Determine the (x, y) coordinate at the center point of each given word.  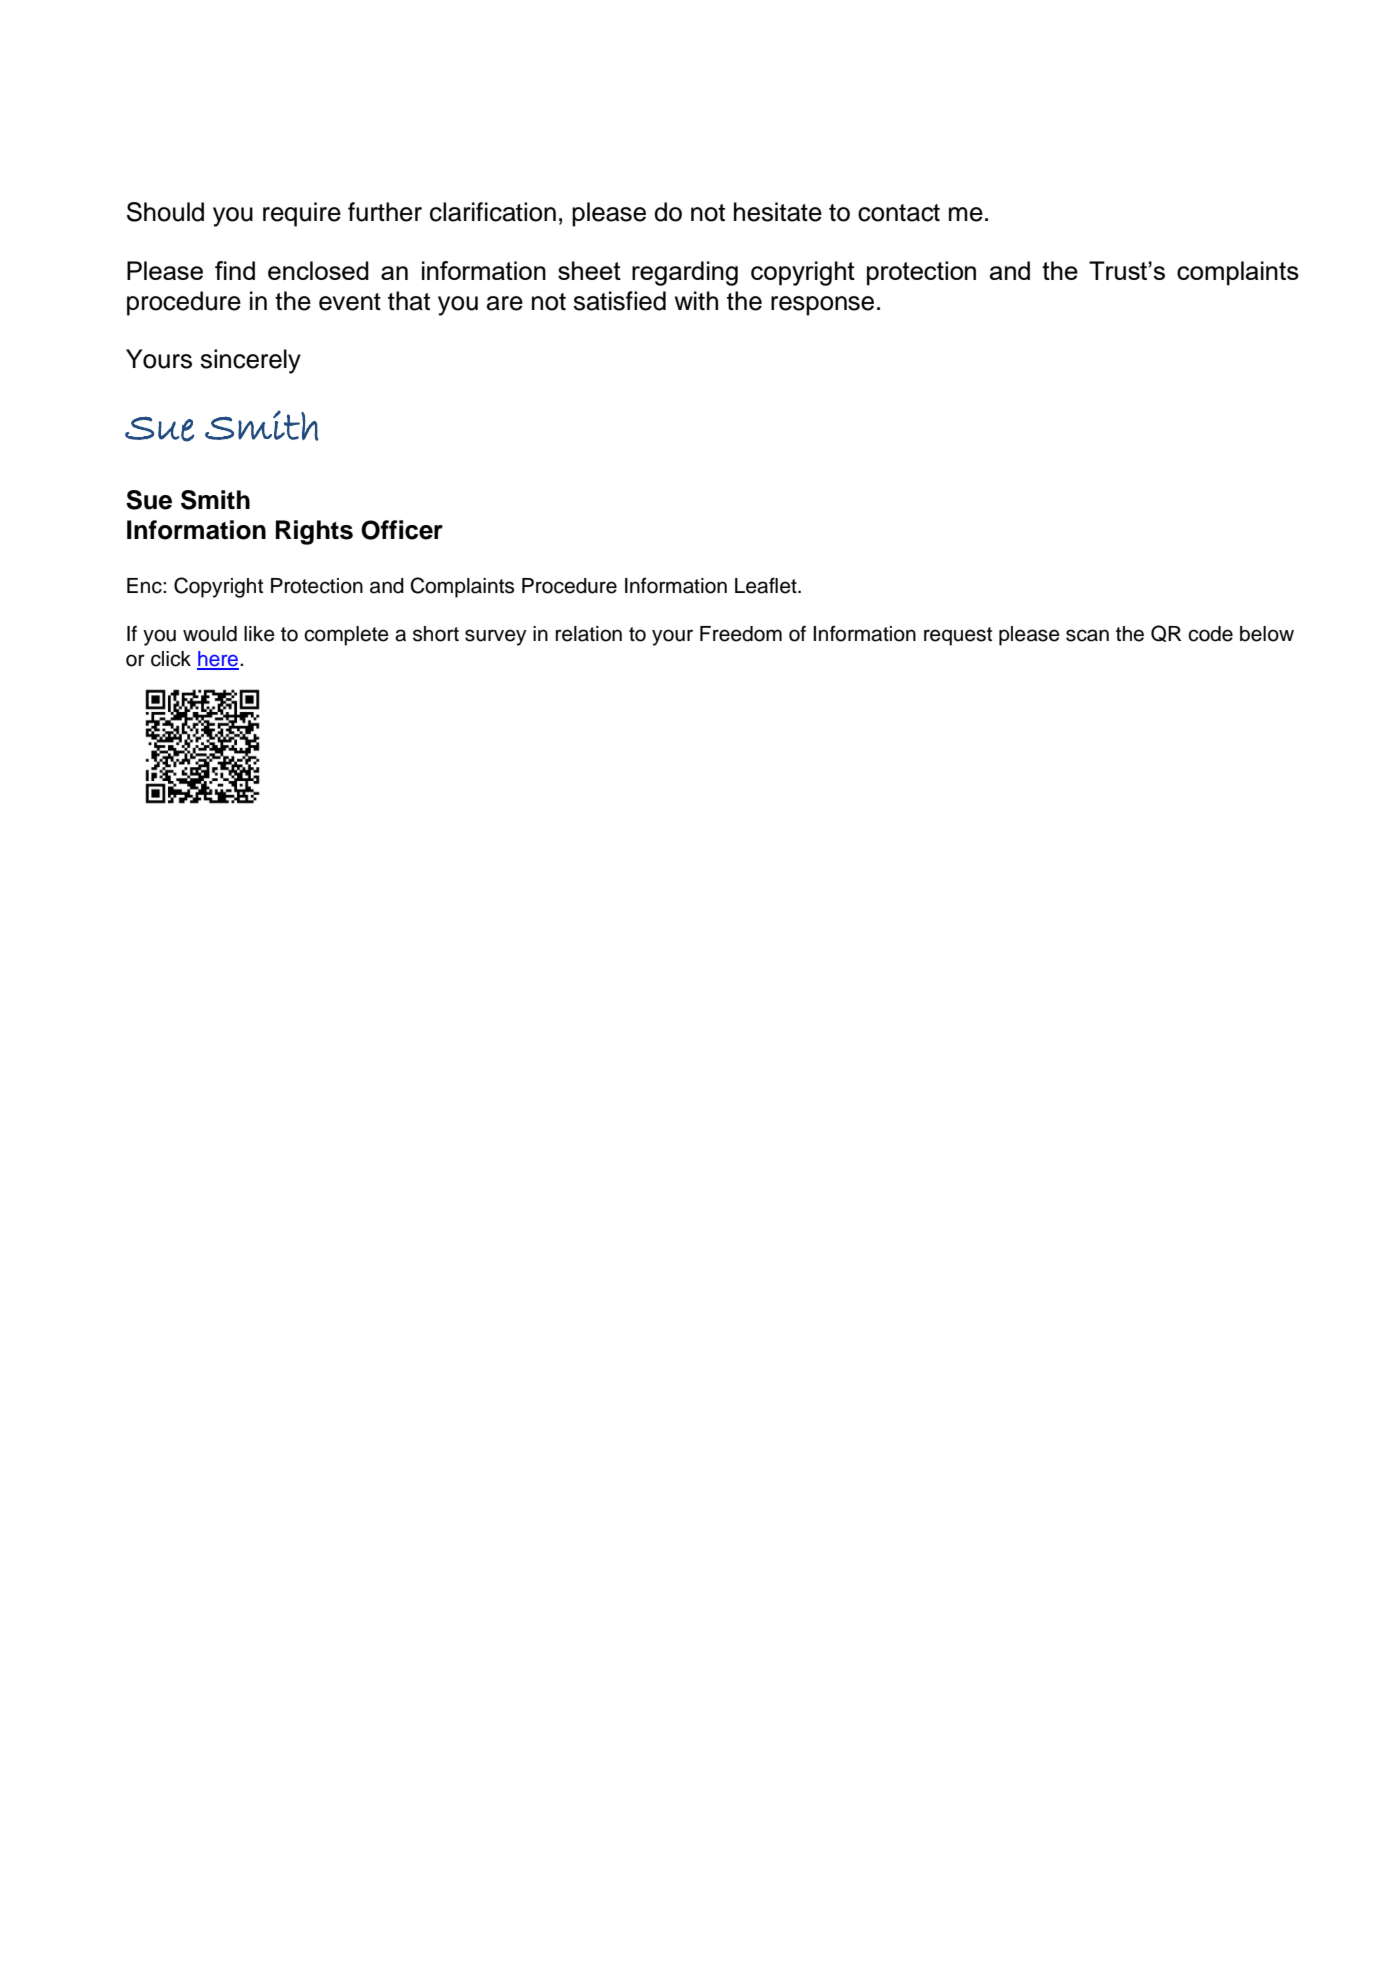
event (350, 302)
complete (346, 636)
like (259, 634)
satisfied (619, 301)
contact (899, 213)
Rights (314, 532)
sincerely (250, 361)
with (696, 300)
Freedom (741, 634)
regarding (685, 273)
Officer (402, 530)
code (1210, 634)
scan (1087, 635)
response (822, 306)
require (302, 214)
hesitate (778, 212)
